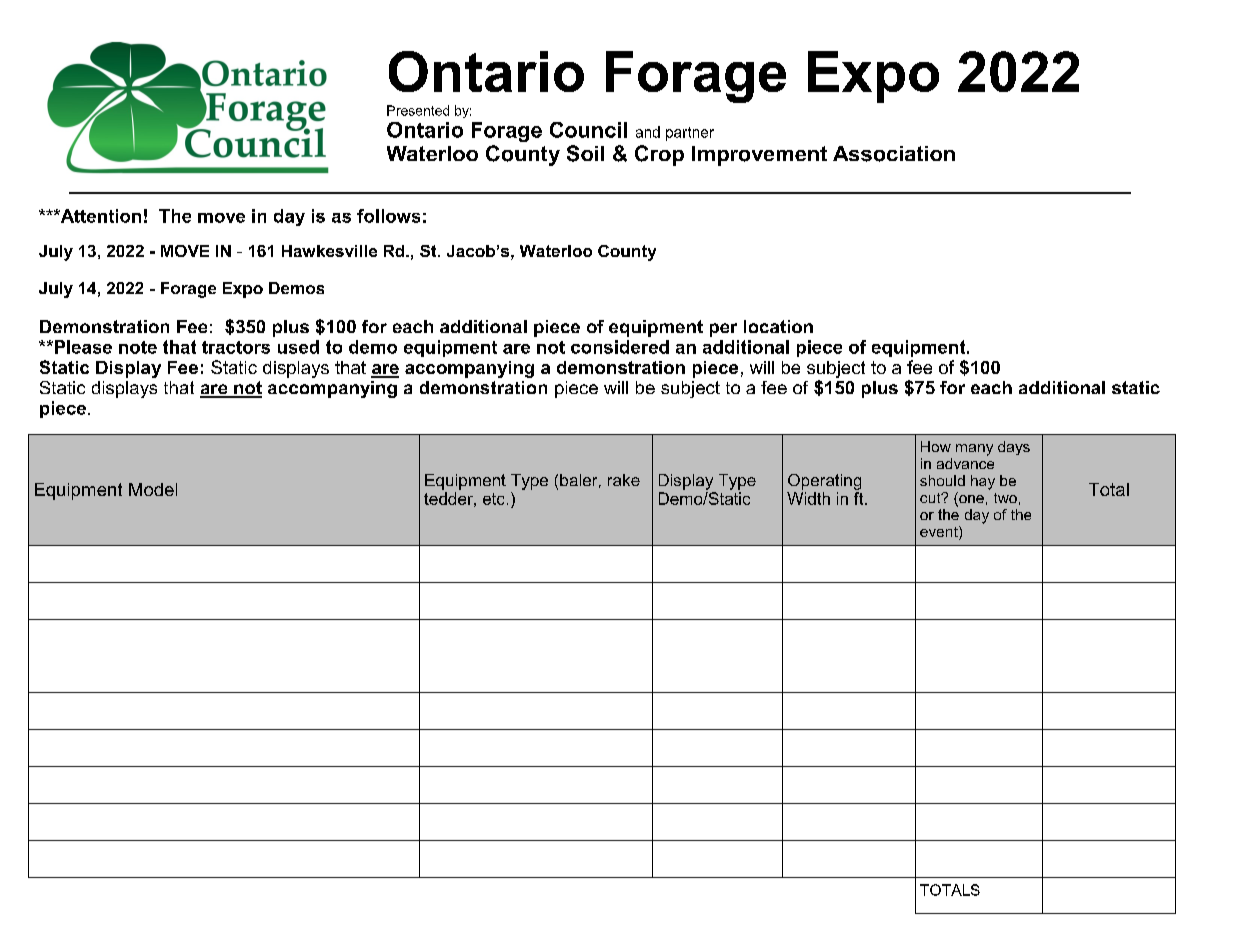 The image size is (1233, 952). I want to click on location, so click(778, 326).
